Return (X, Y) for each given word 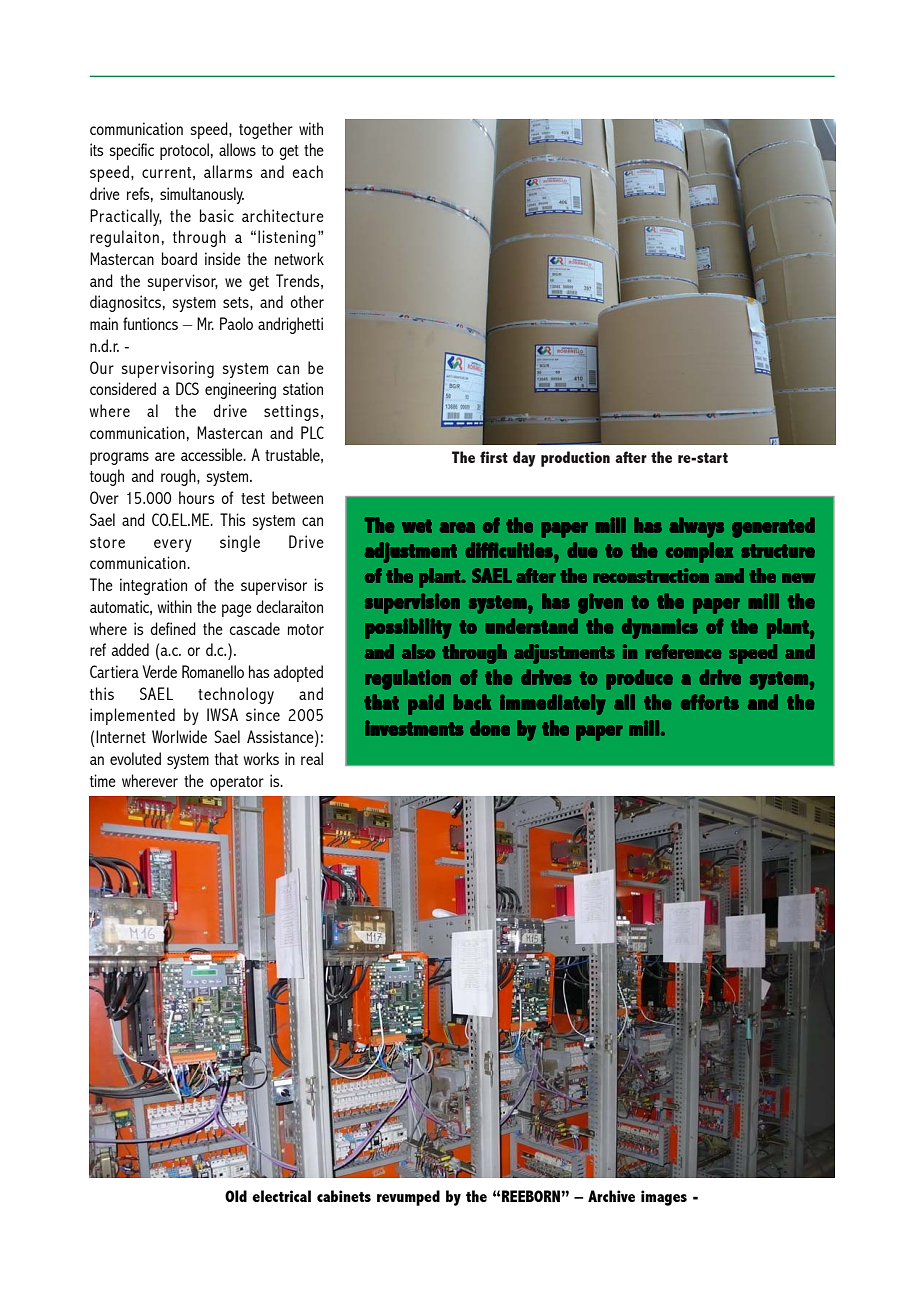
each (307, 171)
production (575, 459)
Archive (611, 1196)
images (664, 1198)
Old (236, 1196)
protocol (184, 151)
